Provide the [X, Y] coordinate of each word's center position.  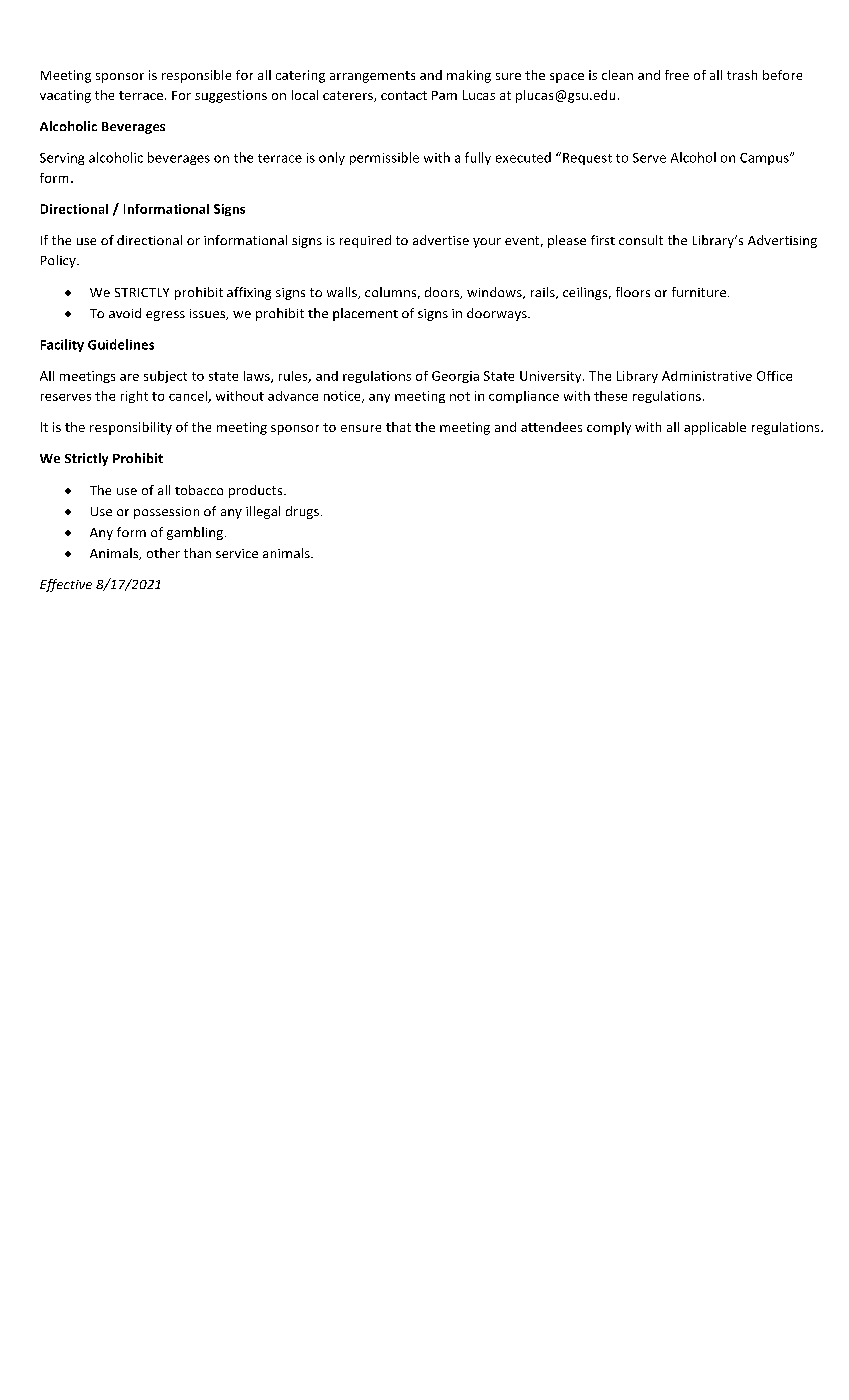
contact [404, 95]
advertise [441, 240]
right [134, 397]
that [398, 427]
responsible [196, 76]
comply [609, 428]
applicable [715, 428]
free [677, 75]
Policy [59, 261]
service [237, 553]
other [163, 553]
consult [641, 240]
